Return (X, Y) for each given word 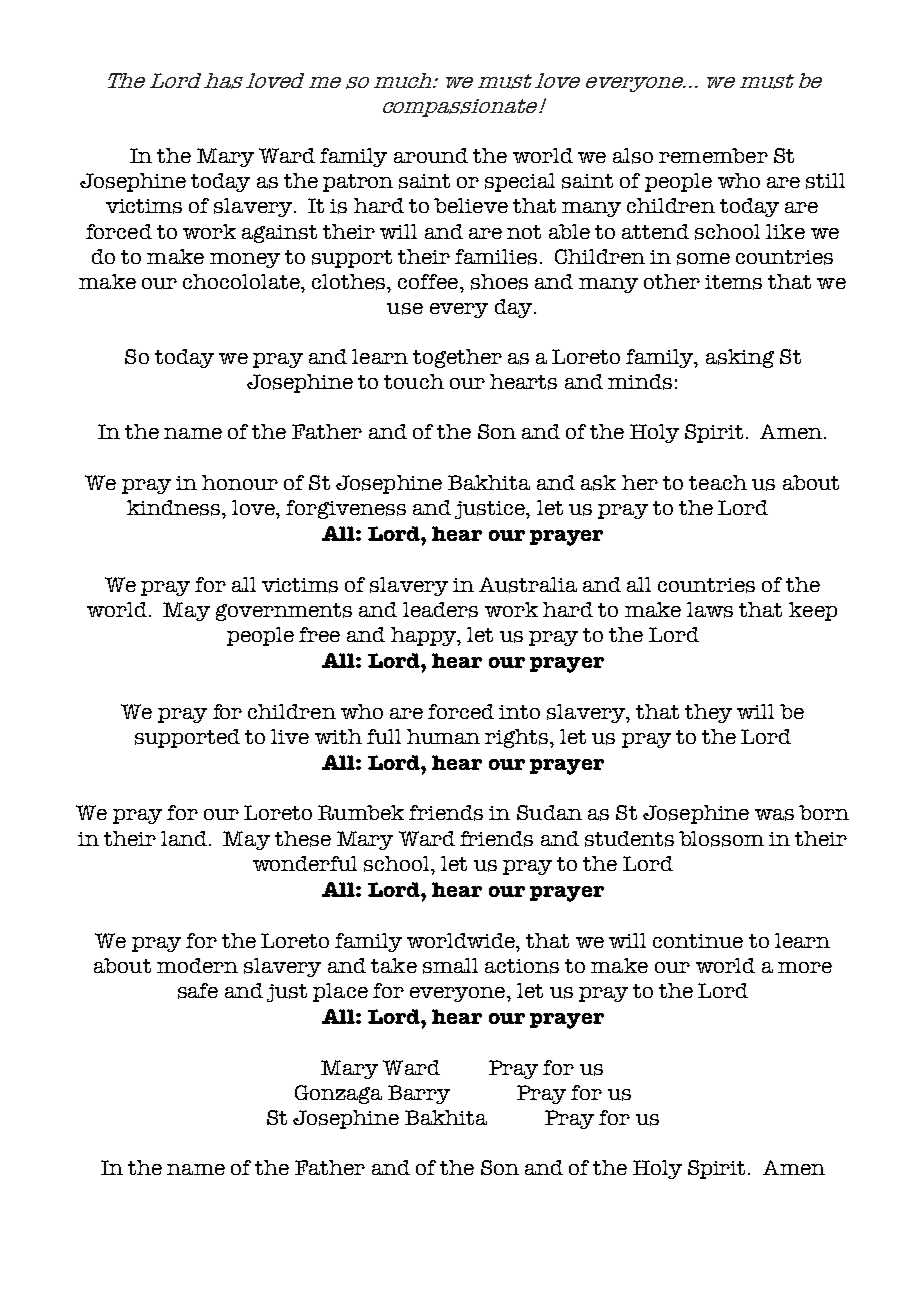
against (279, 234)
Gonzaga (338, 1094)
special (520, 182)
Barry (419, 1094)
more (805, 967)
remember (713, 155)
